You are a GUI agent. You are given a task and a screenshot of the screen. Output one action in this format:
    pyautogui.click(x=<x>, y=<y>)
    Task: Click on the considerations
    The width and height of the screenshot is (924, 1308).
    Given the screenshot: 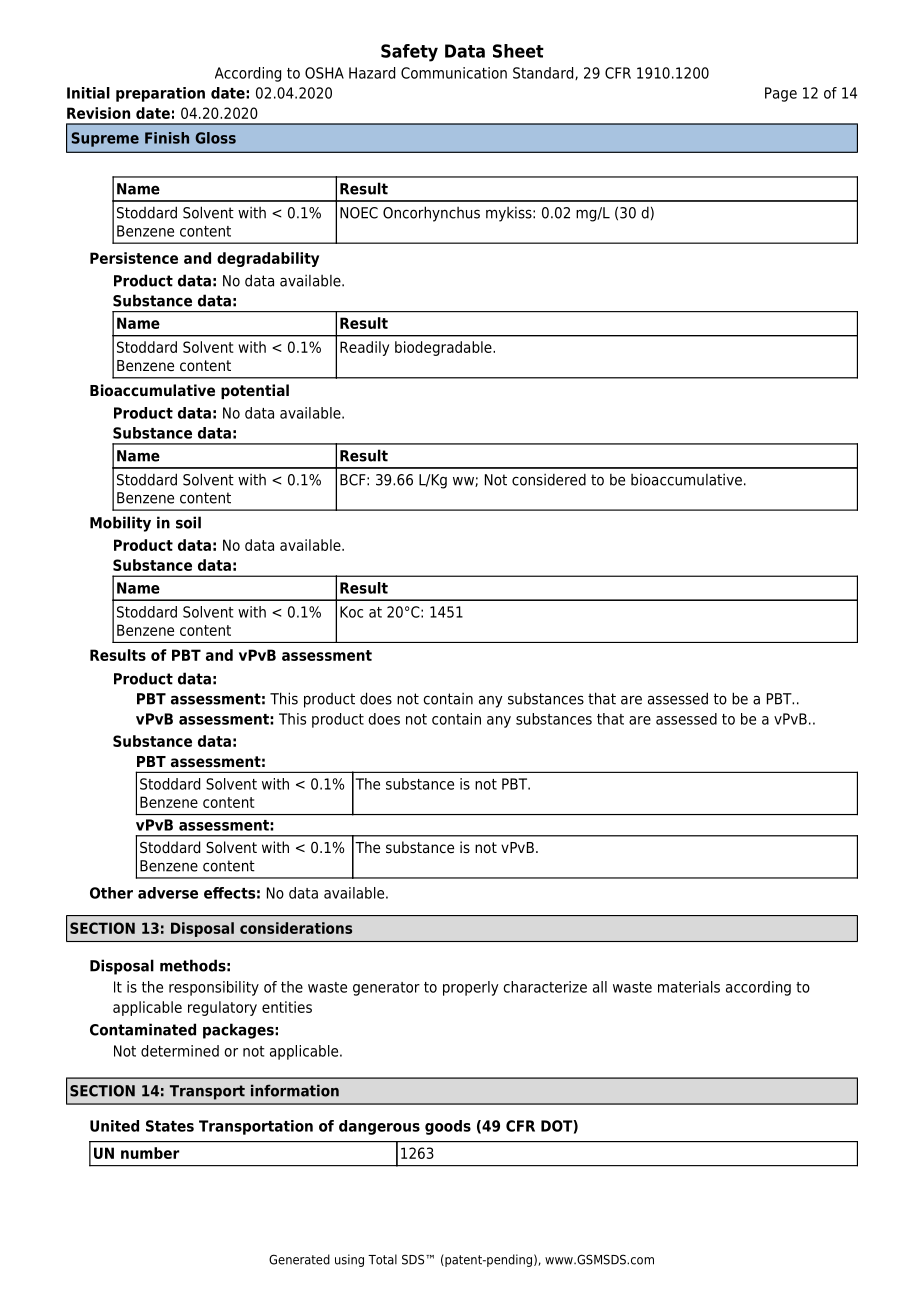 What is the action you would take?
    pyautogui.click(x=296, y=928)
